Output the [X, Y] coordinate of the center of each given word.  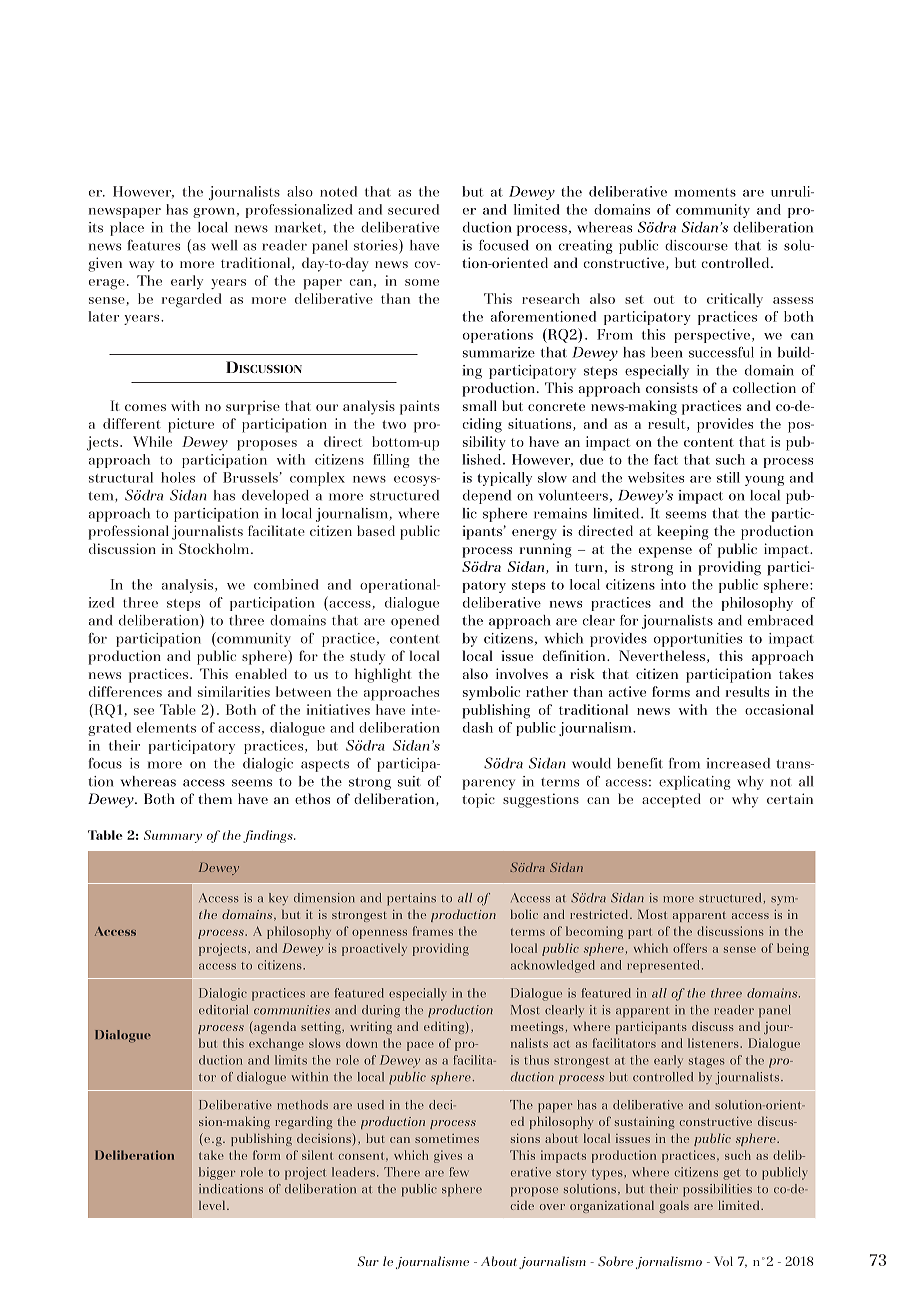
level [213, 1205]
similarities [234, 691]
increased [738, 763]
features [153, 245]
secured [413, 209]
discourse [696, 245]
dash [478, 727]
